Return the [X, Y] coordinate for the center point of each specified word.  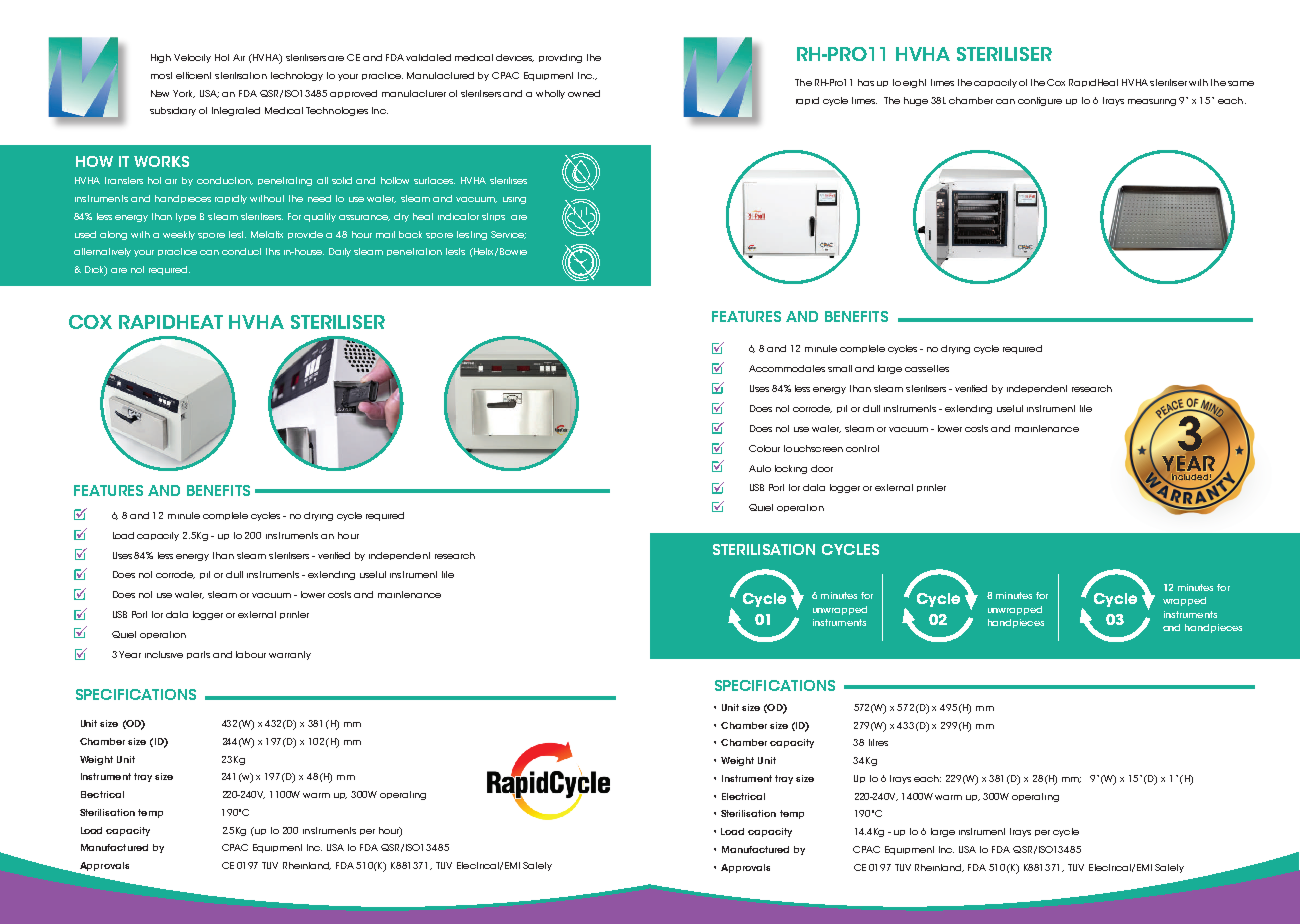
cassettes [927, 368]
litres [878, 742]
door [822, 468]
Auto [760, 468]
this [273, 251]
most [161, 75]
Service [508, 235]
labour [251, 654]
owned [584, 93]
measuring [1152, 102]
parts [198, 655]
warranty [290, 655]
